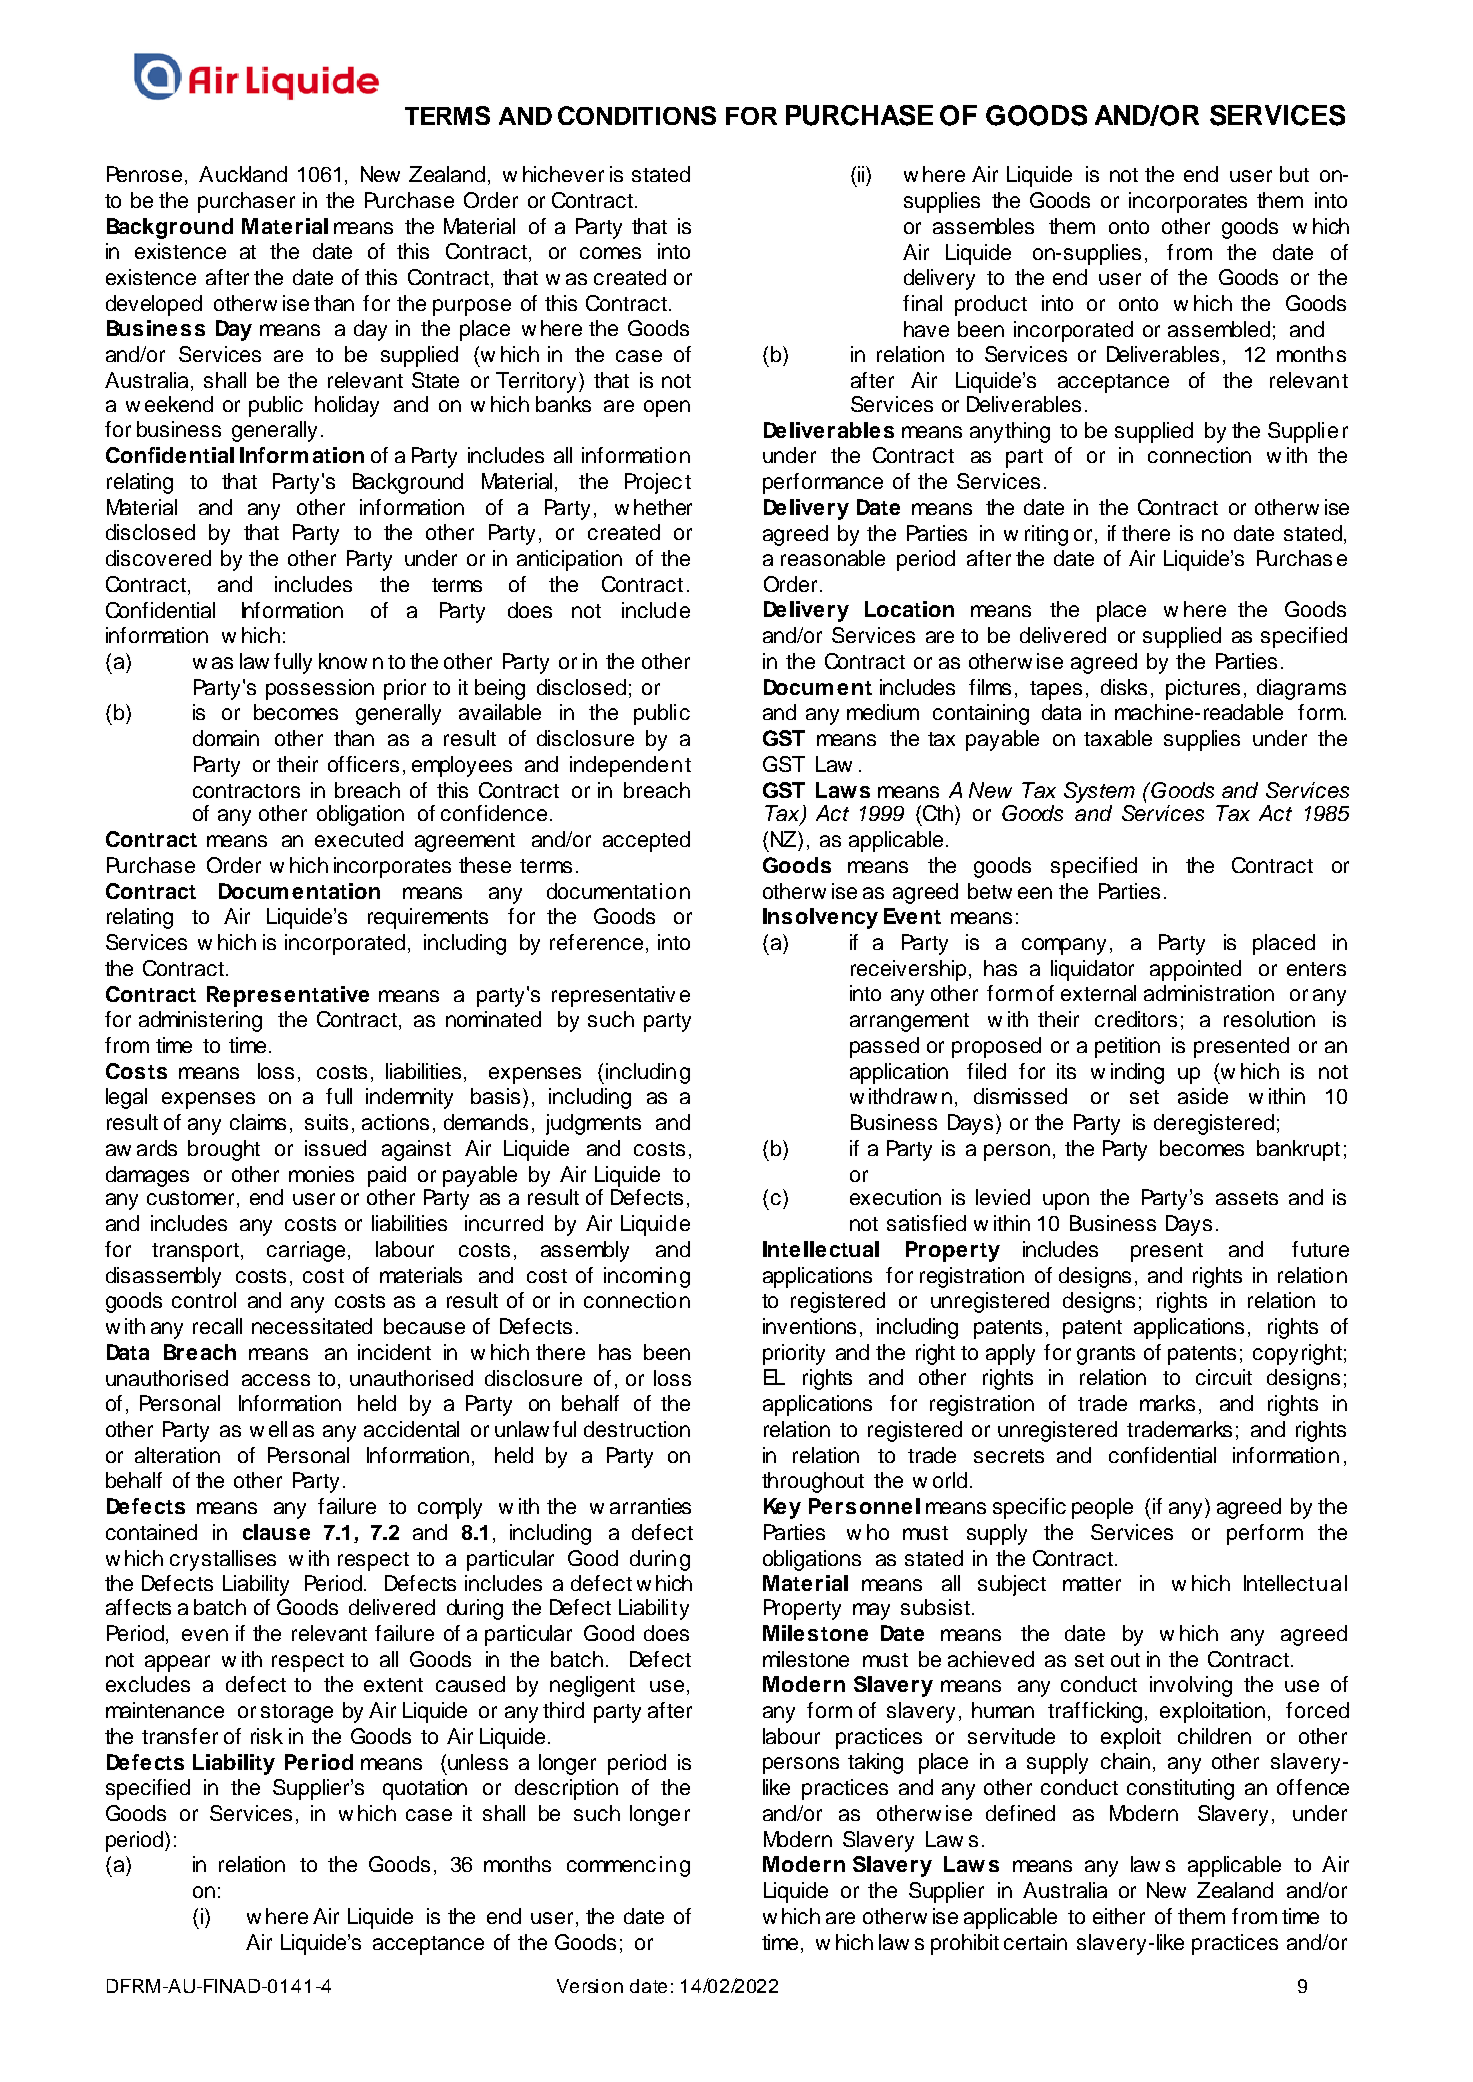 The width and height of the screenshot is (1473, 2082). I want to click on CONDITIONS, so click(637, 115).
